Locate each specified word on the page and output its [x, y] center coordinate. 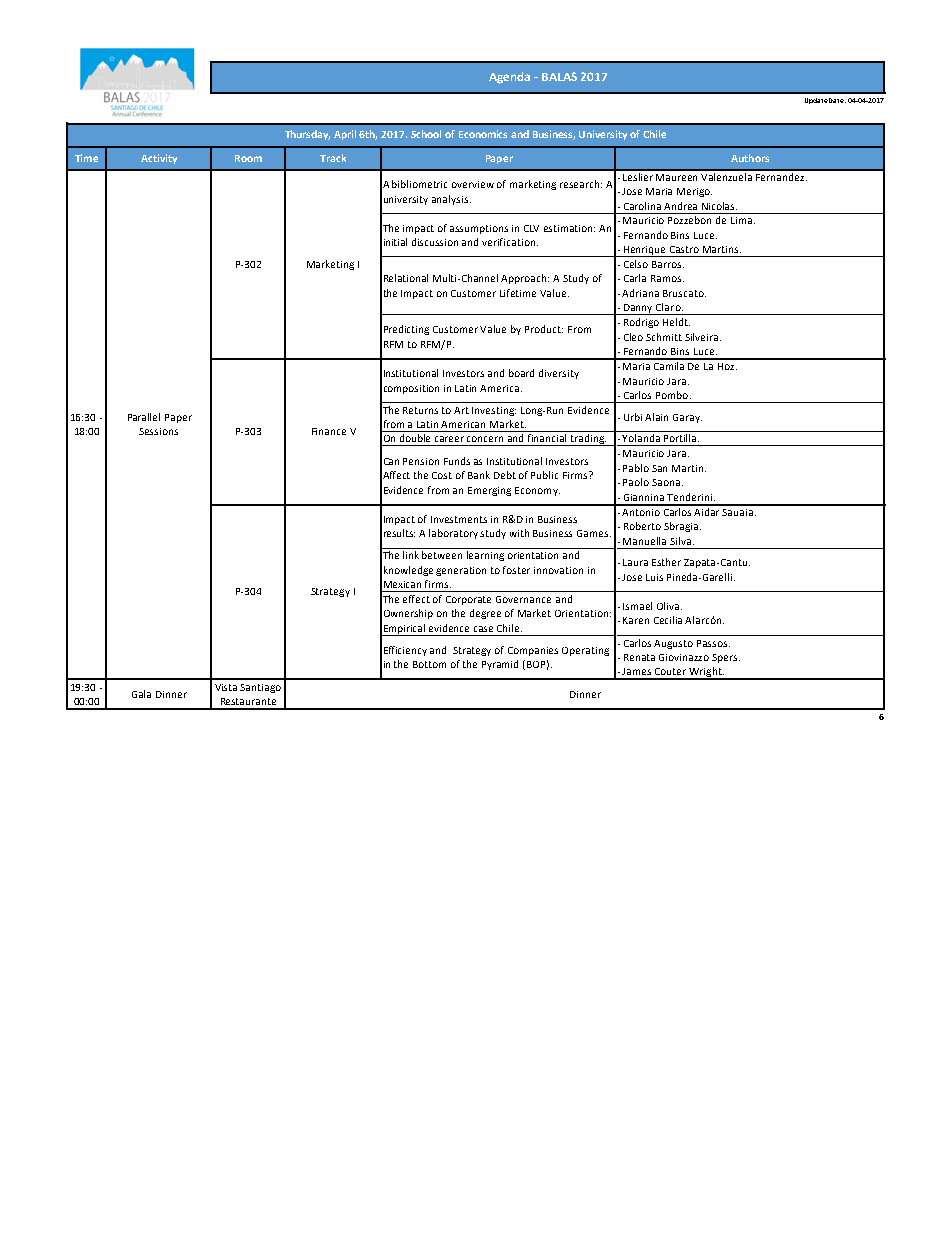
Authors [750, 158]
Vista [226, 687]
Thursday [307, 135]
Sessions [158, 431]
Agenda [509, 78]
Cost [442, 475]
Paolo [636, 482]
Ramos [667, 278]
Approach [525, 279]
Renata [639, 657]
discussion [435, 242]
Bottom [429, 664]
